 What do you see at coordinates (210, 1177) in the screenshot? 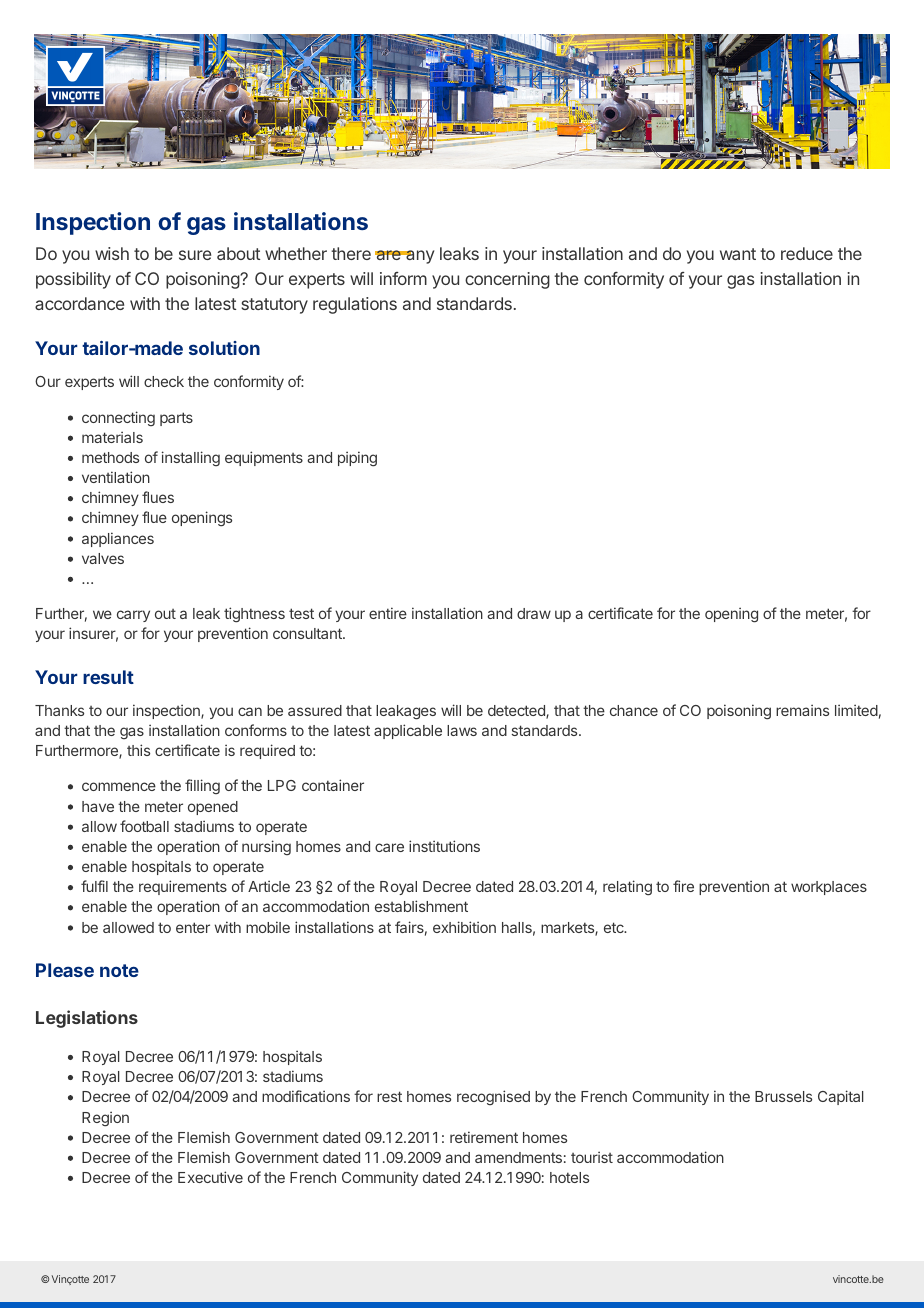
I see `Executive` at bounding box center [210, 1177].
